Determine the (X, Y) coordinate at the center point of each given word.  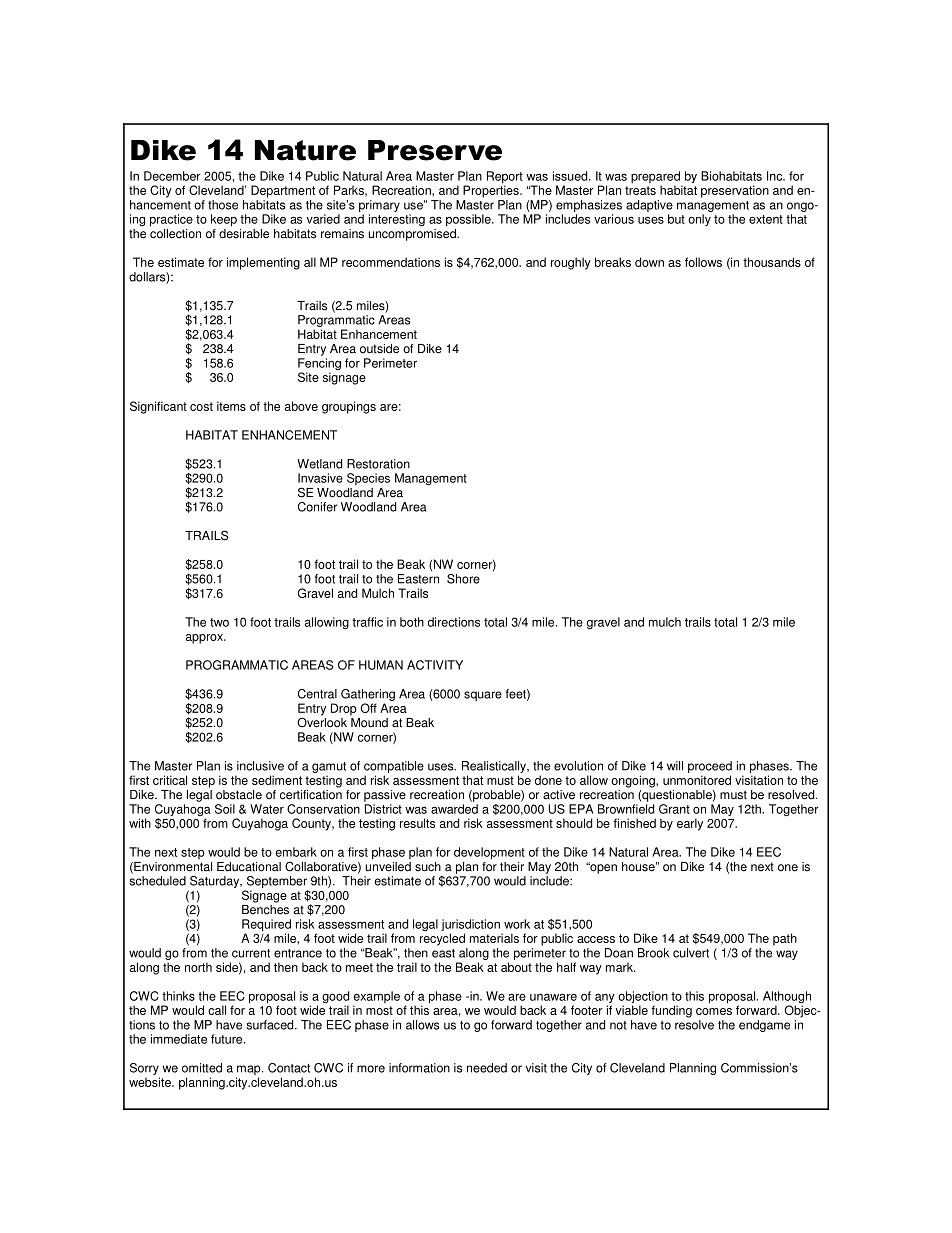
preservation (735, 191)
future (228, 1039)
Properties (492, 190)
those (223, 205)
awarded (454, 809)
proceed (710, 767)
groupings (349, 407)
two (219, 622)
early (690, 824)
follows (703, 262)
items (231, 406)
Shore (463, 579)
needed (487, 1068)
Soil (225, 809)
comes (714, 1011)
